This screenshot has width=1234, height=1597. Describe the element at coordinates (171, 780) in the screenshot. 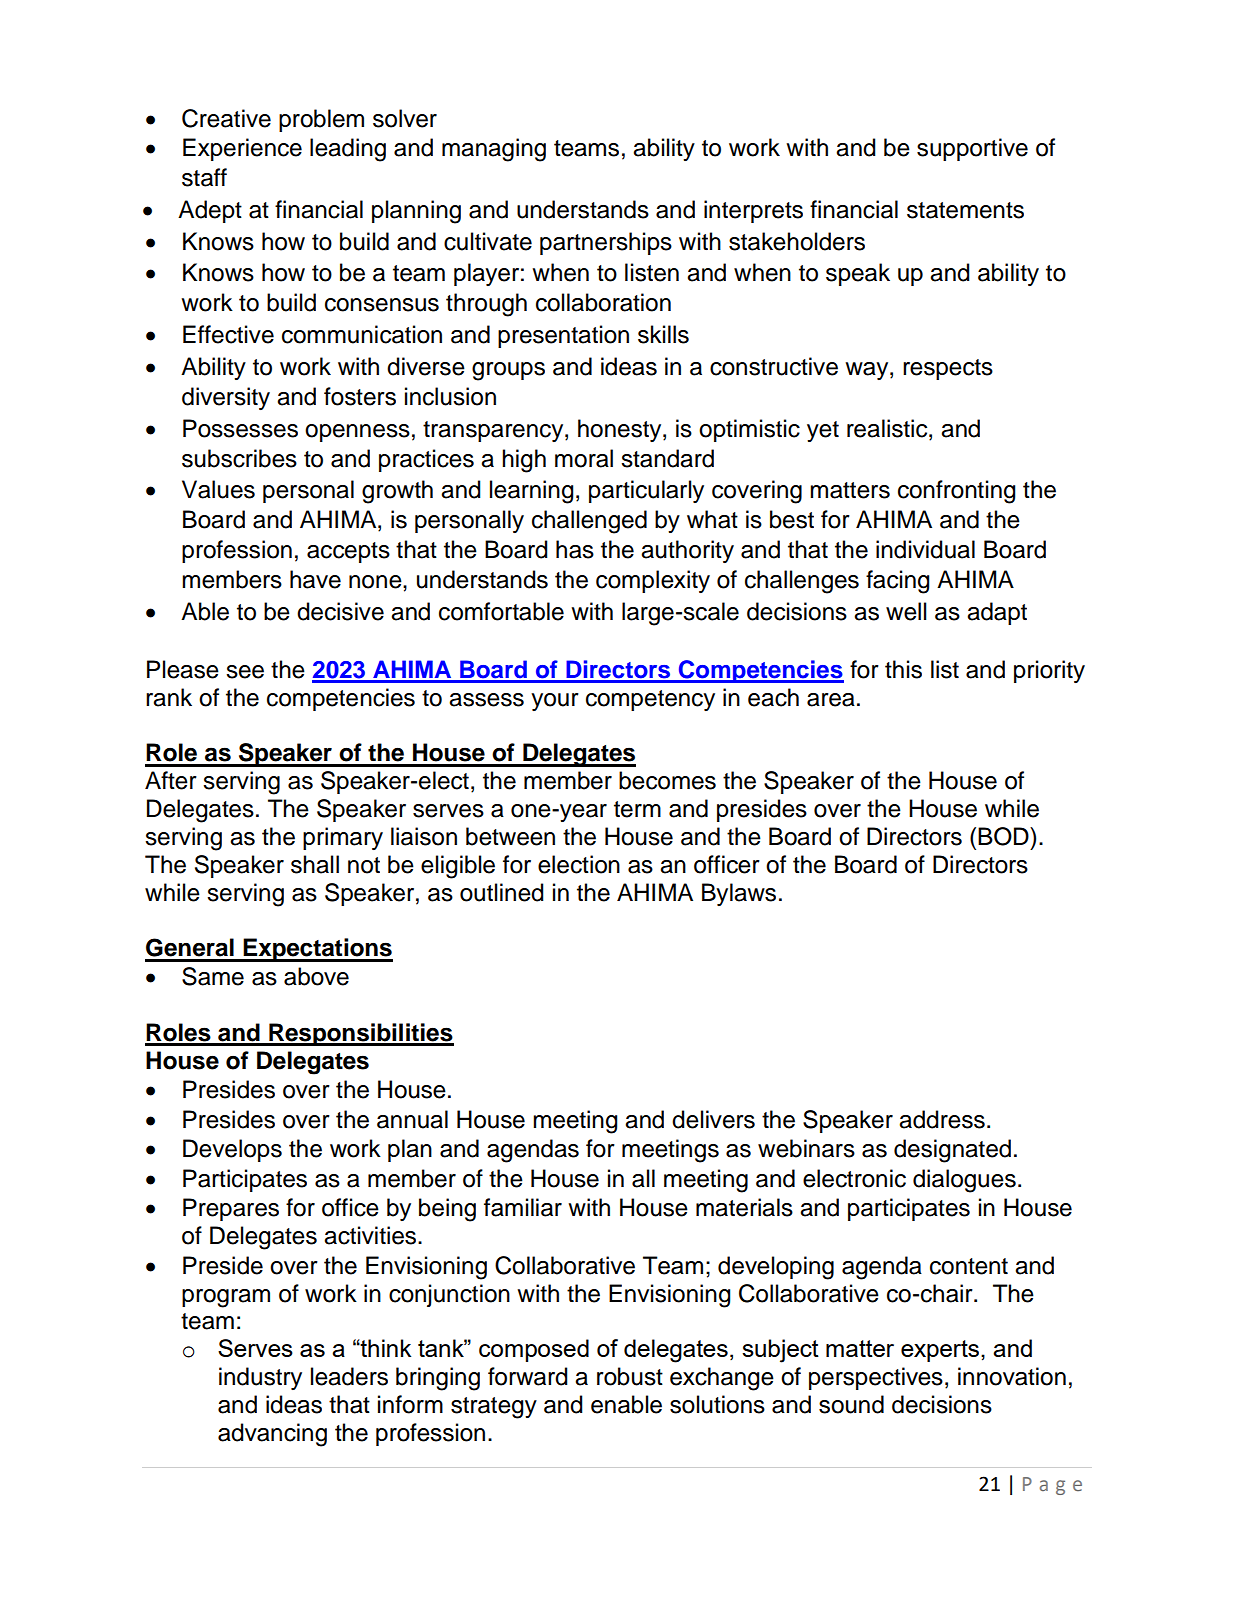

I see `After` at that location.
